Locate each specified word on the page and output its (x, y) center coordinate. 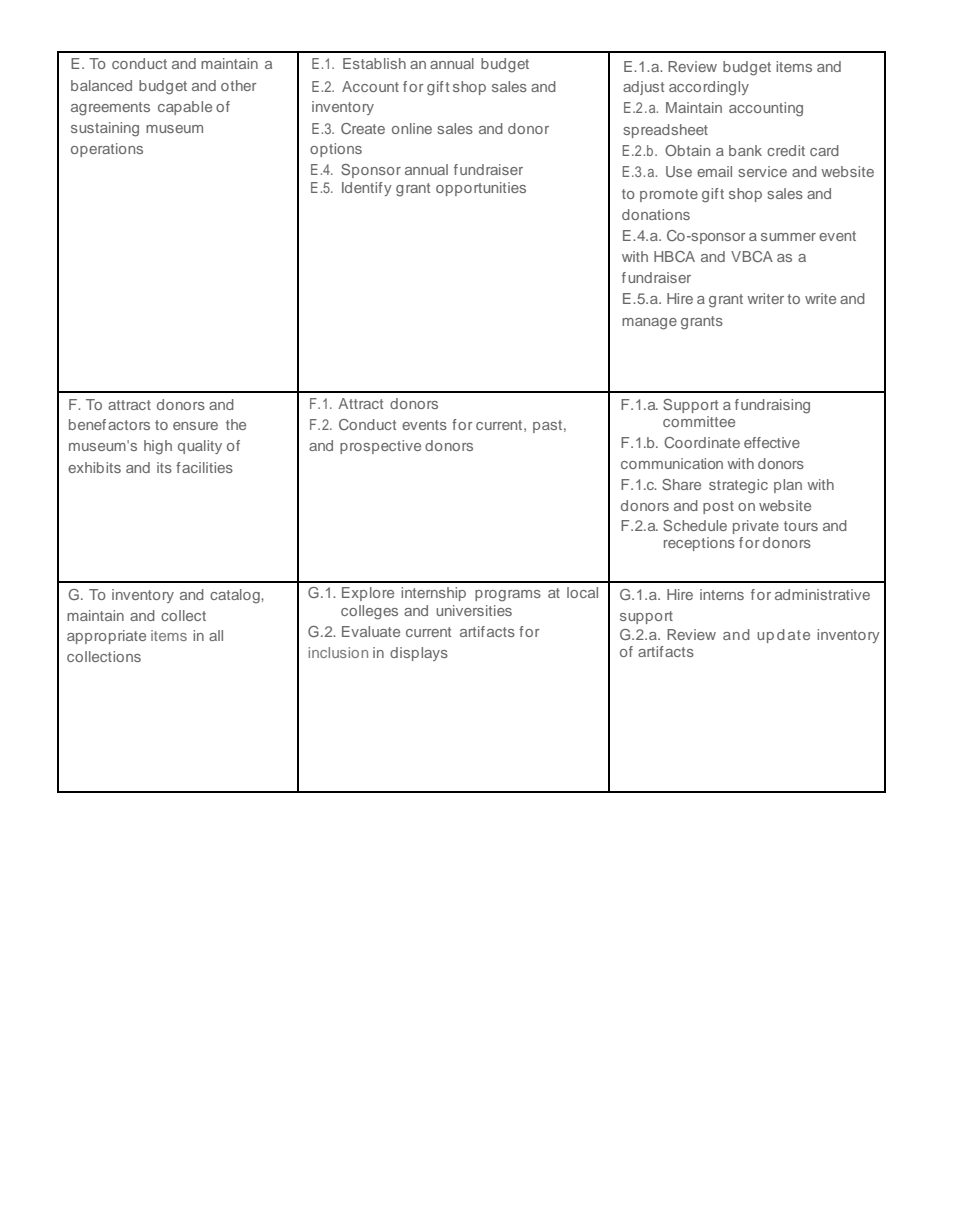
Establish (374, 63)
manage (649, 324)
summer (788, 237)
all (216, 635)
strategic (738, 486)
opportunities (481, 189)
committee (699, 421)
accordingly (709, 88)
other (239, 85)
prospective (380, 447)
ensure (195, 426)
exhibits (94, 467)
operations (107, 150)
